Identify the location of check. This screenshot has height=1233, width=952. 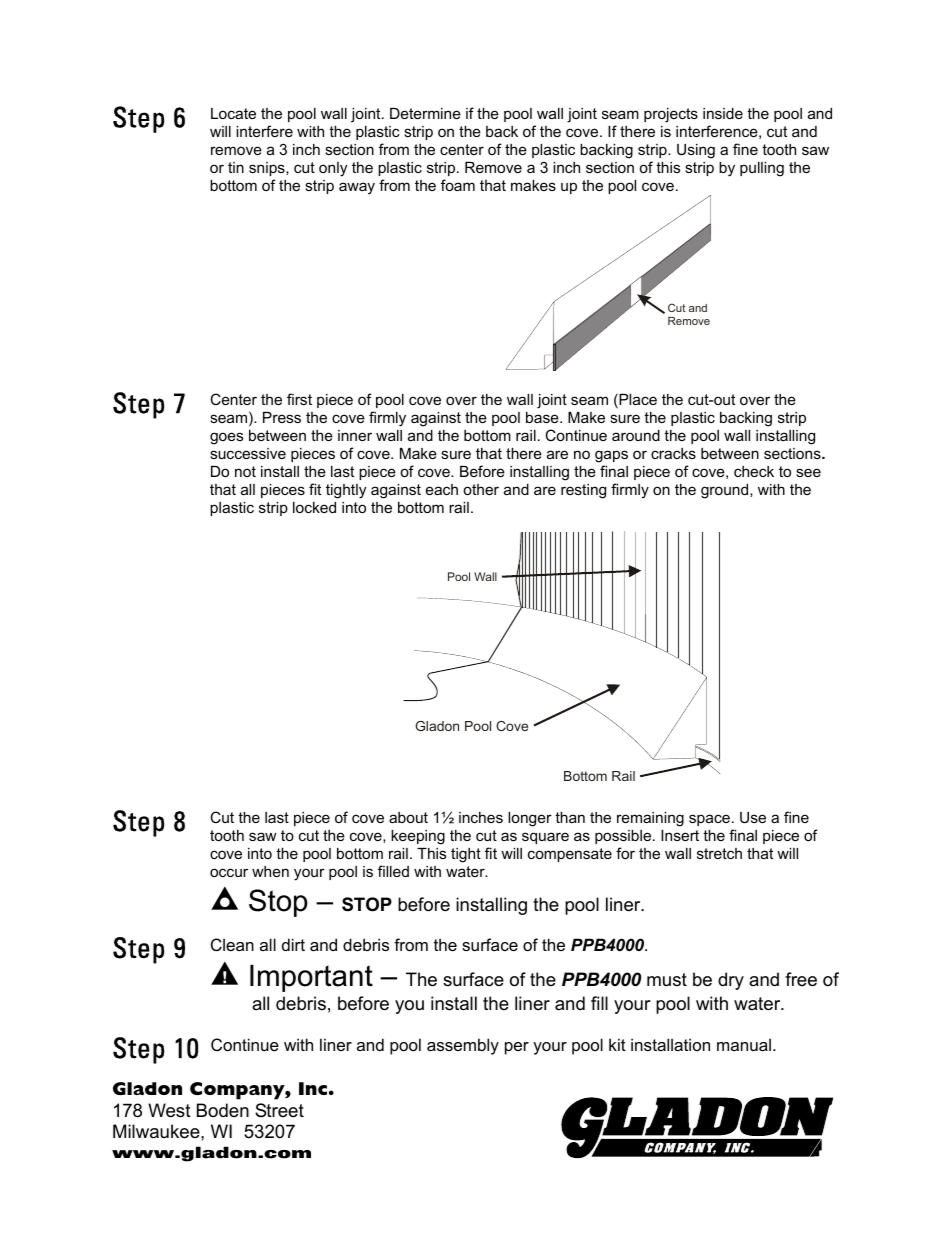
(754, 471).
